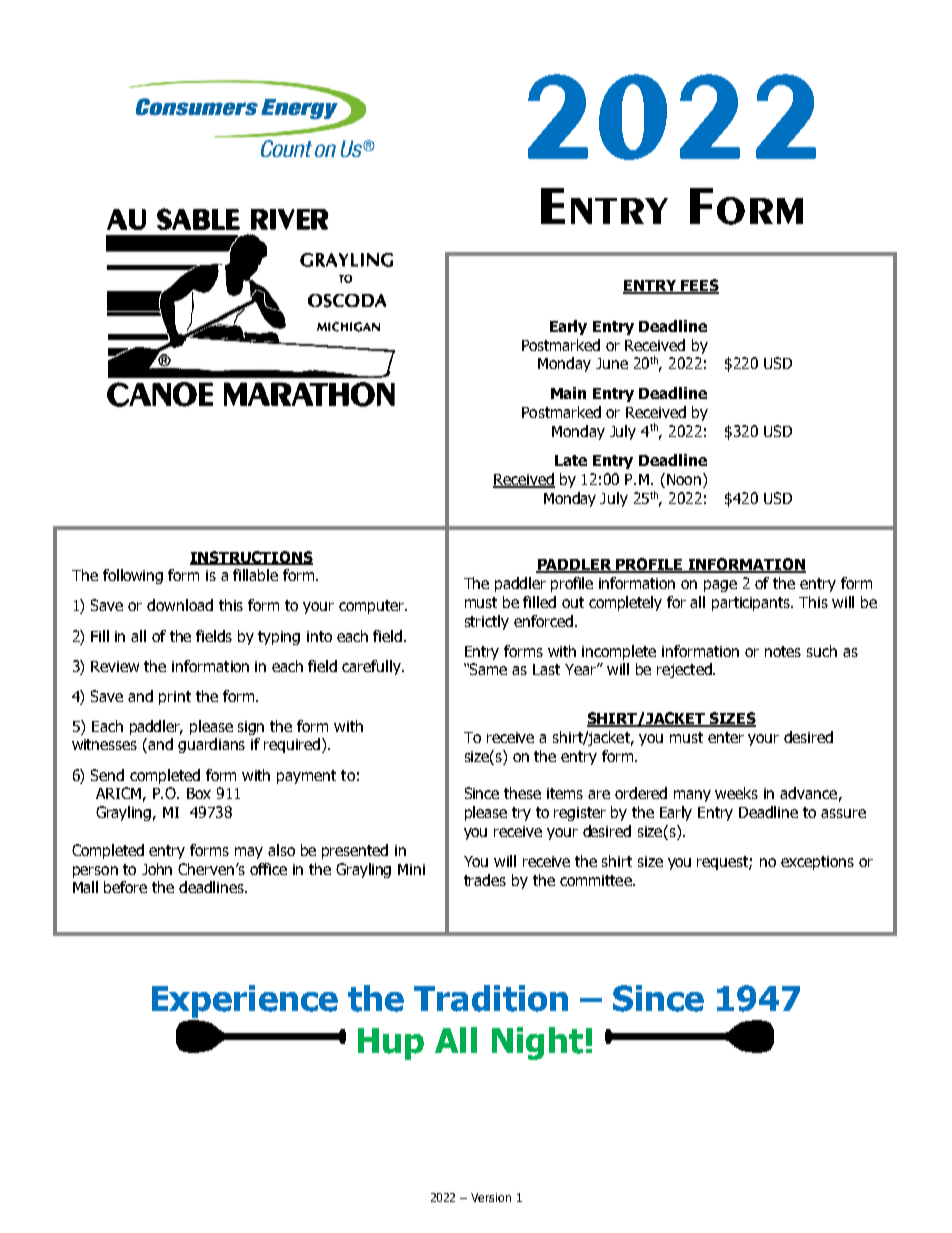  I want to click on guardians, so click(211, 745).
